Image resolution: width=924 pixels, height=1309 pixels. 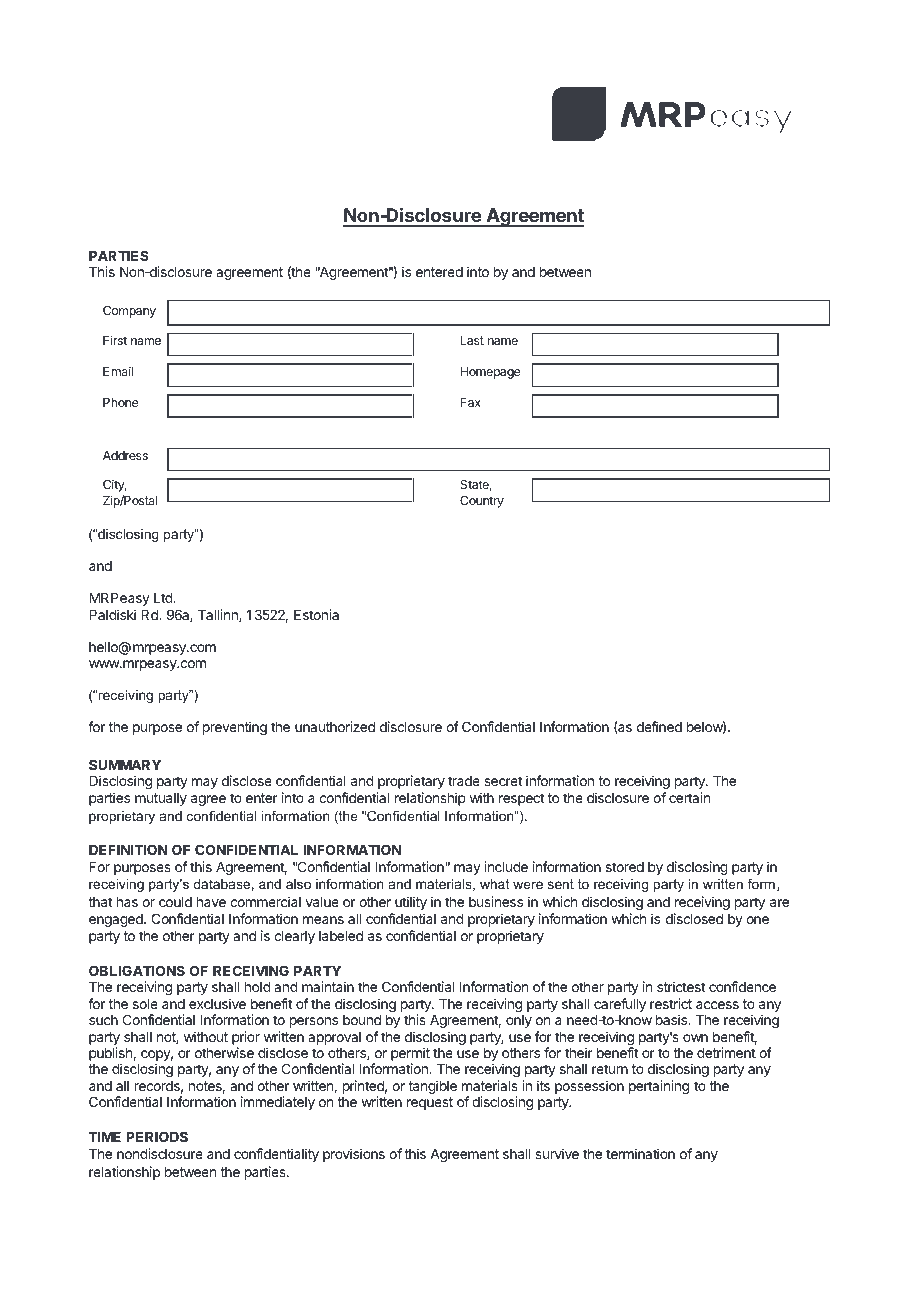 I want to click on request, so click(x=430, y=1103).
